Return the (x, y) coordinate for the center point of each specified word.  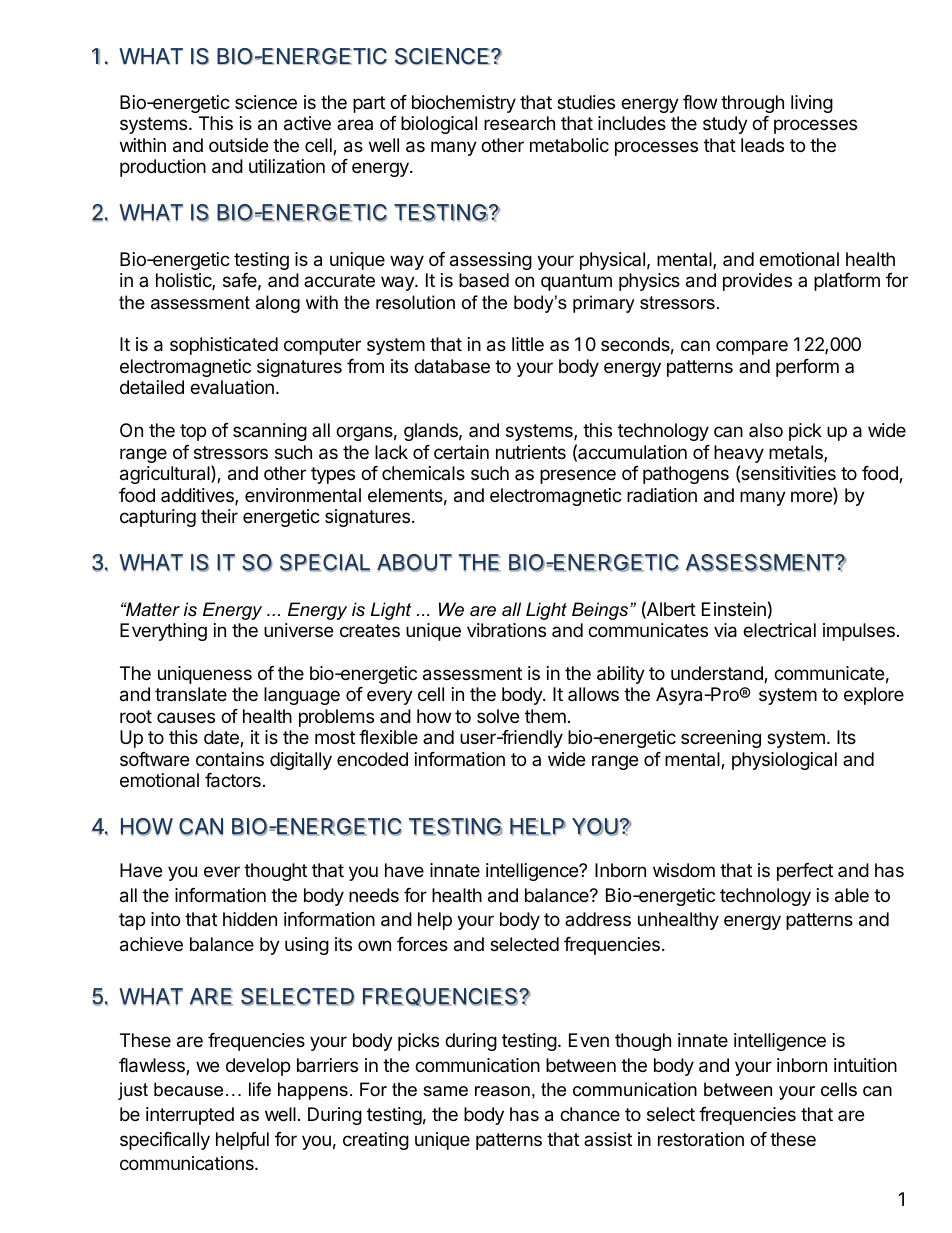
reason (502, 1091)
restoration (701, 1139)
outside (238, 145)
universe (298, 630)
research (519, 123)
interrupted (190, 1116)
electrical (779, 630)
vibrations (506, 630)
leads (762, 145)
